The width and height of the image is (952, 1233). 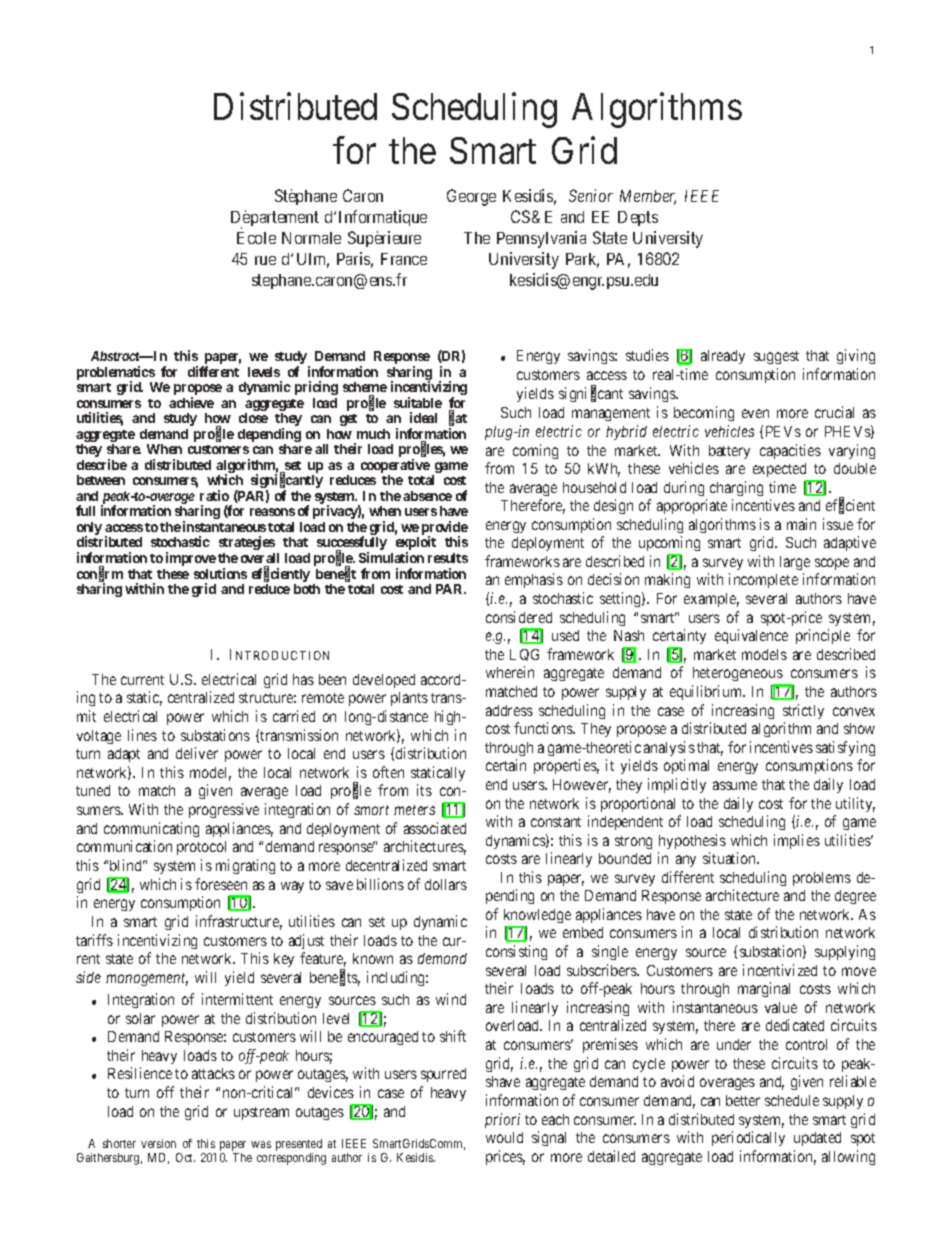 What do you see at coordinates (471, 197) in the image?
I see `George` at bounding box center [471, 197].
